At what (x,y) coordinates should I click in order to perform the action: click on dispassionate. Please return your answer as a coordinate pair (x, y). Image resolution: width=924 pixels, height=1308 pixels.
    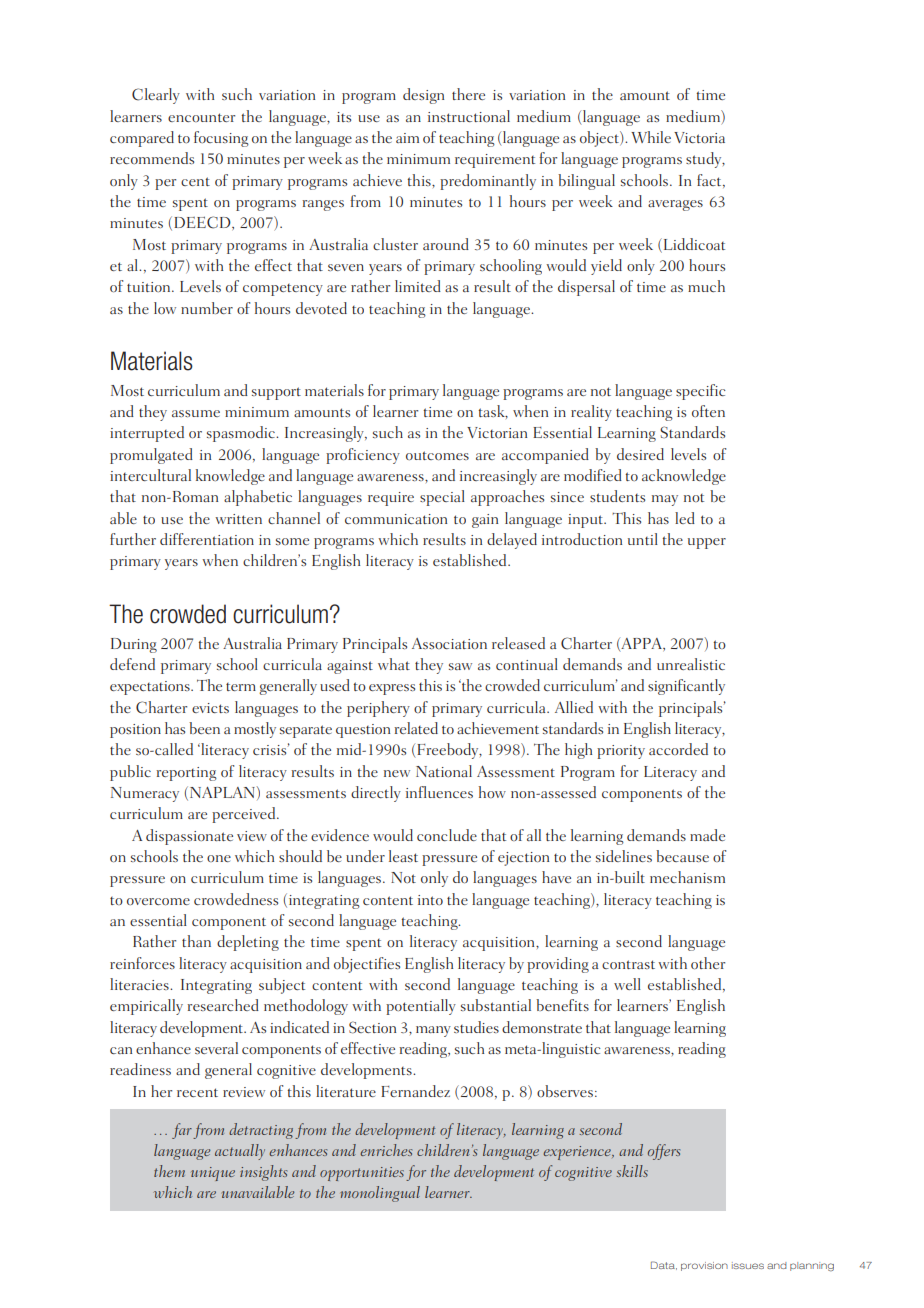
    Looking at the image, I should click on (189, 837).
